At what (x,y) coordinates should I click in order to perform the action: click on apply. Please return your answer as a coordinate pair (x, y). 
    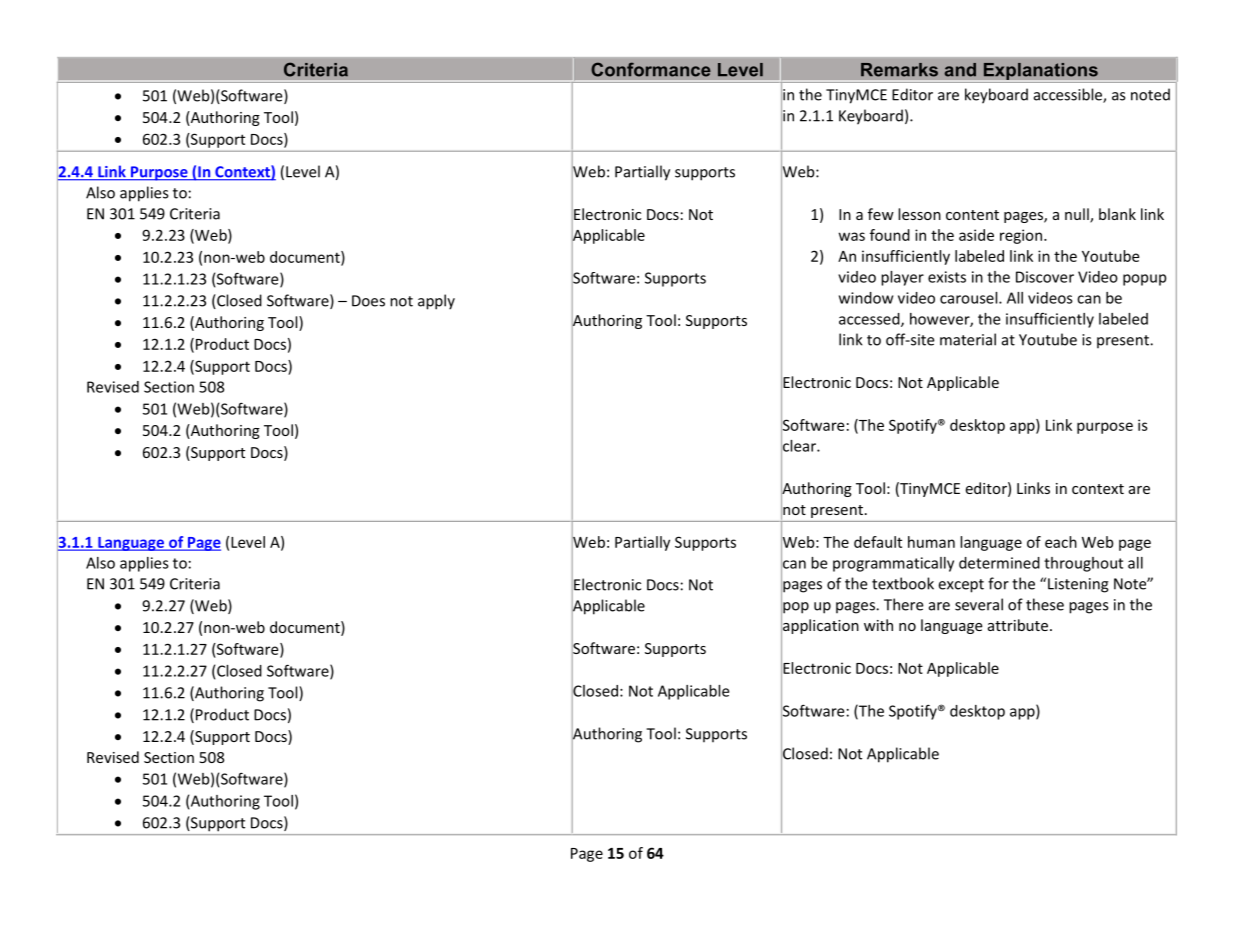
    Looking at the image, I should click on (436, 302).
